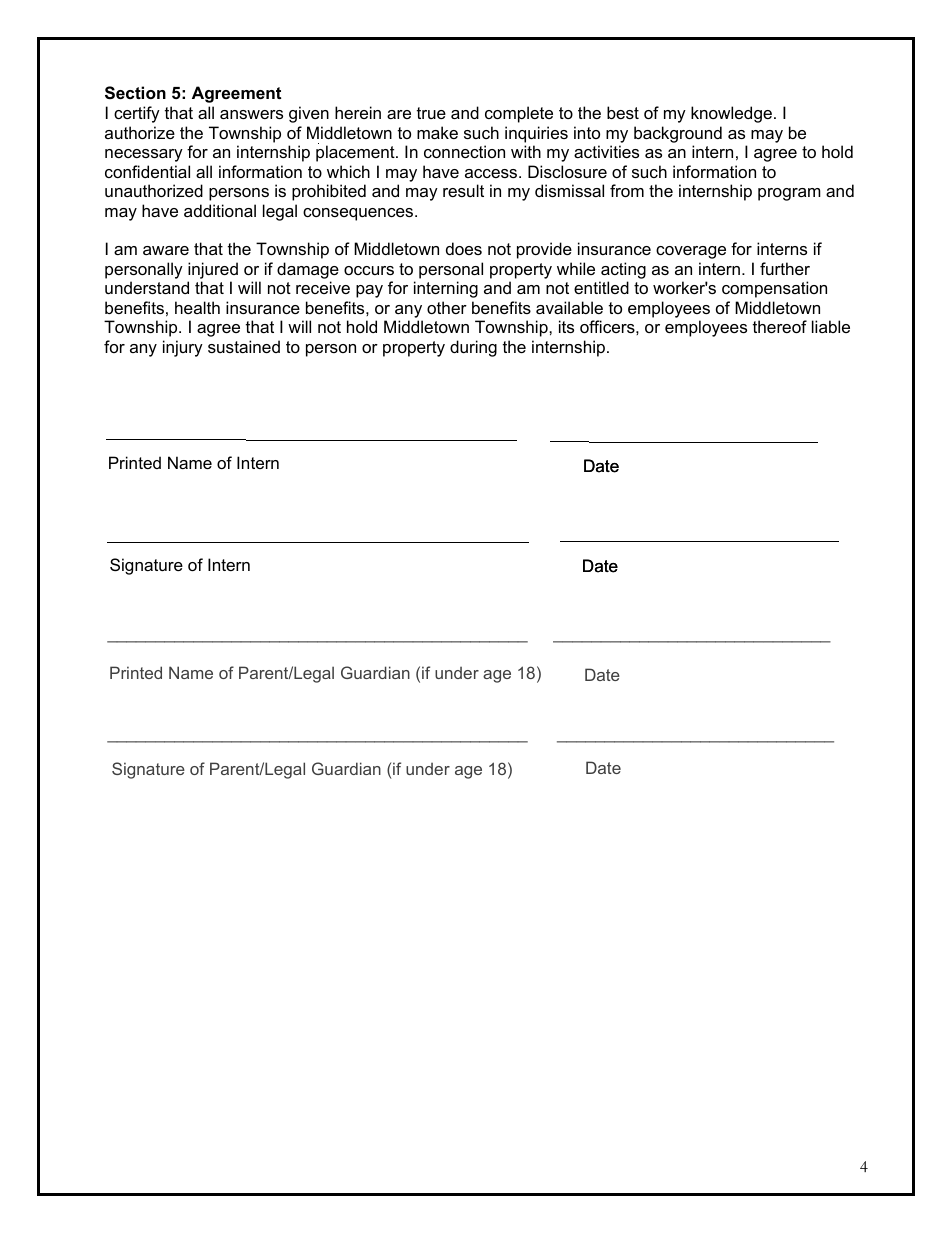 The height and width of the screenshot is (1233, 952). I want to click on program, so click(789, 194).
